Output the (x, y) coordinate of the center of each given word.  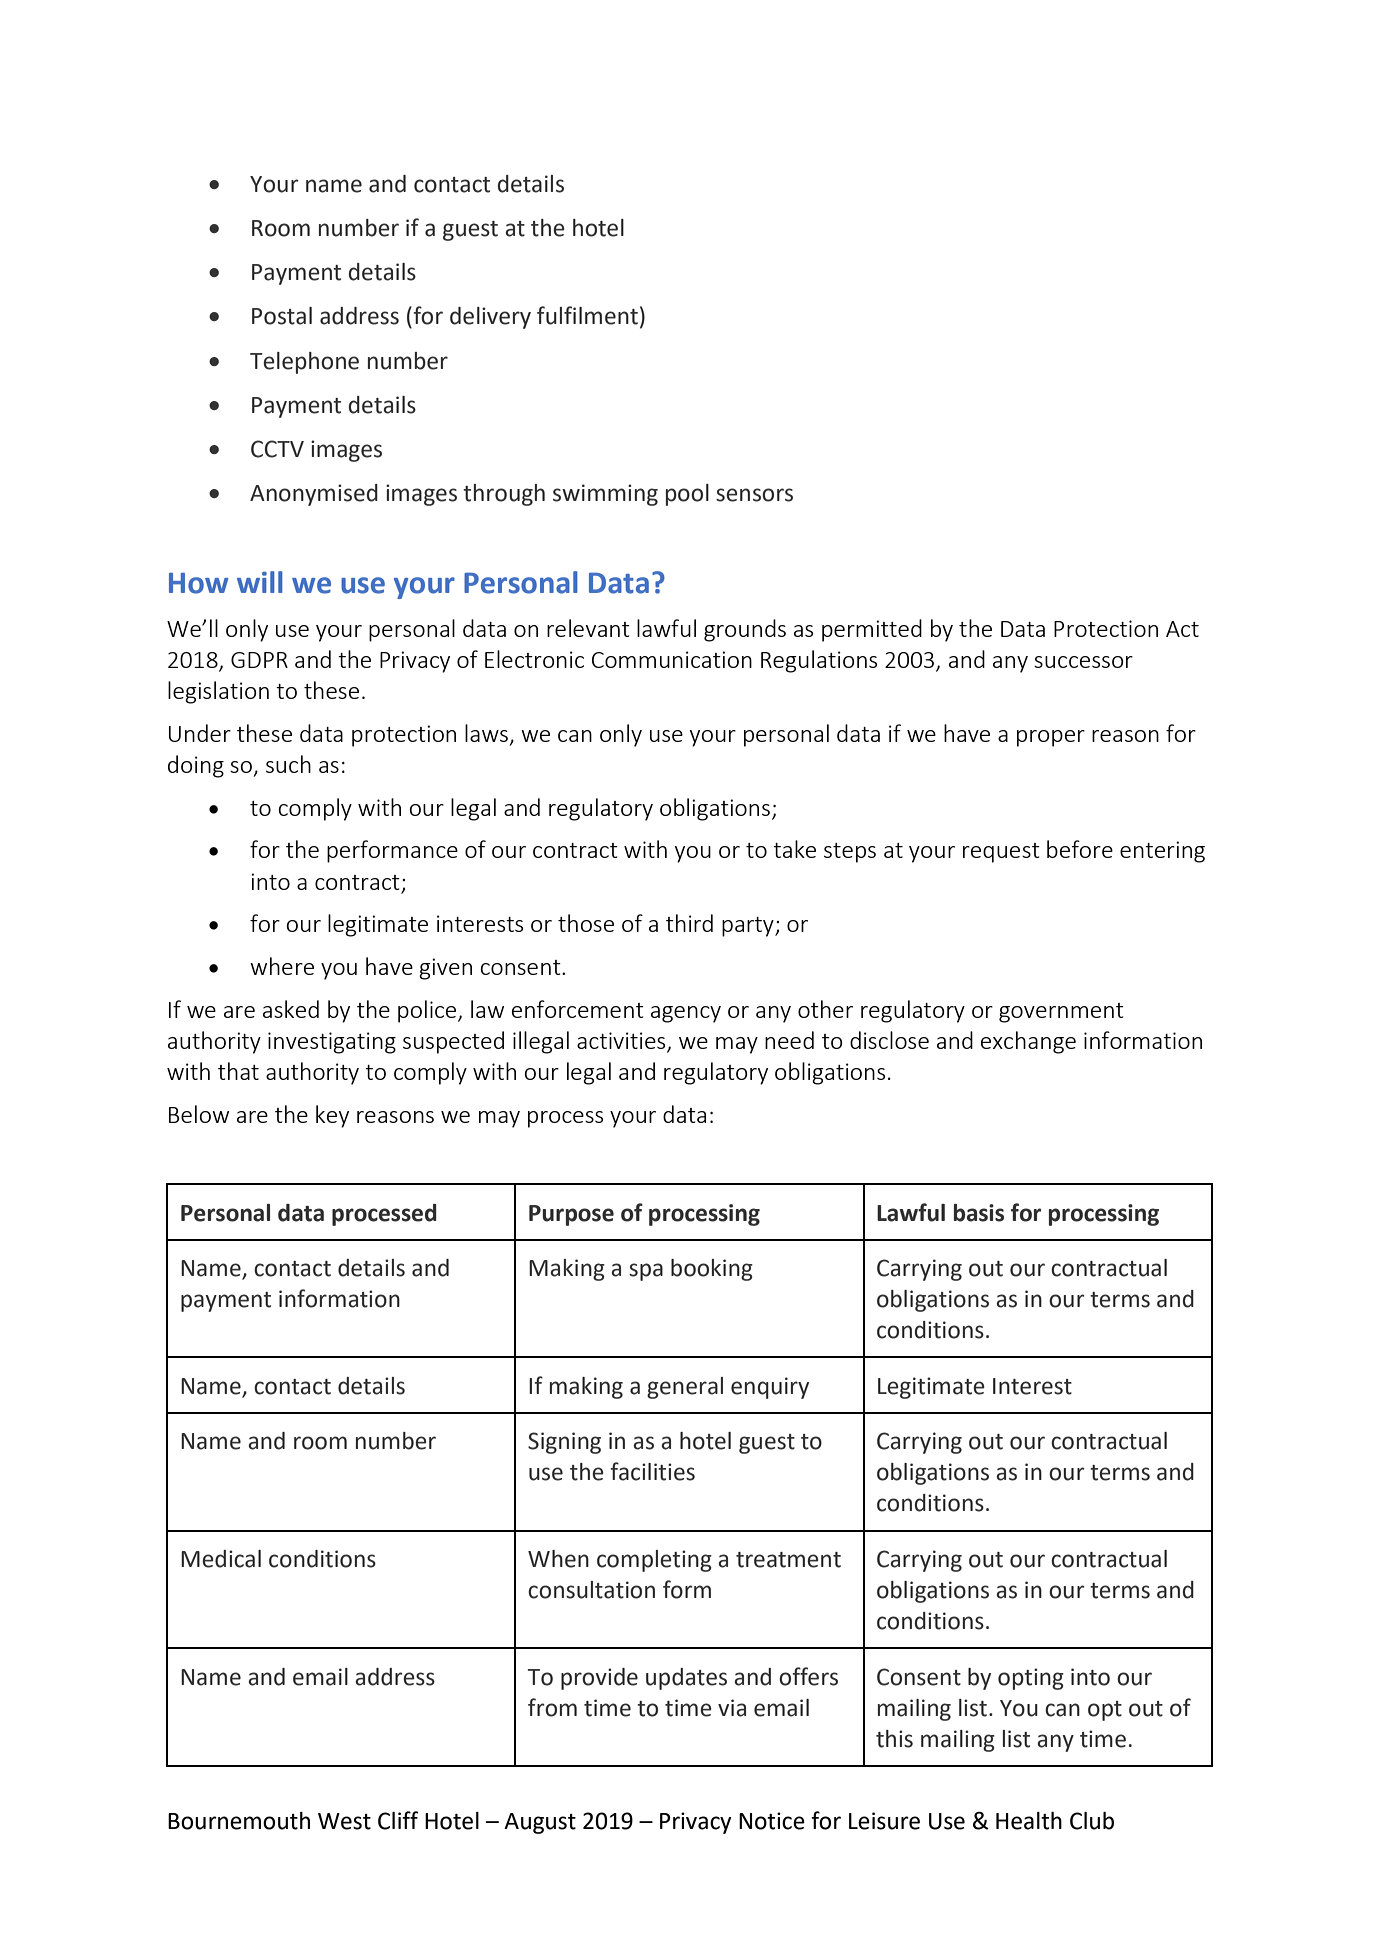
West (344, 1821)
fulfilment (587, 315)
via (732, 1708)
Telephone (304, 363)
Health (1029, 1821)
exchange (1028, 1042)
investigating (332, 1043)
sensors (754, 495)
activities (622, 1041)
